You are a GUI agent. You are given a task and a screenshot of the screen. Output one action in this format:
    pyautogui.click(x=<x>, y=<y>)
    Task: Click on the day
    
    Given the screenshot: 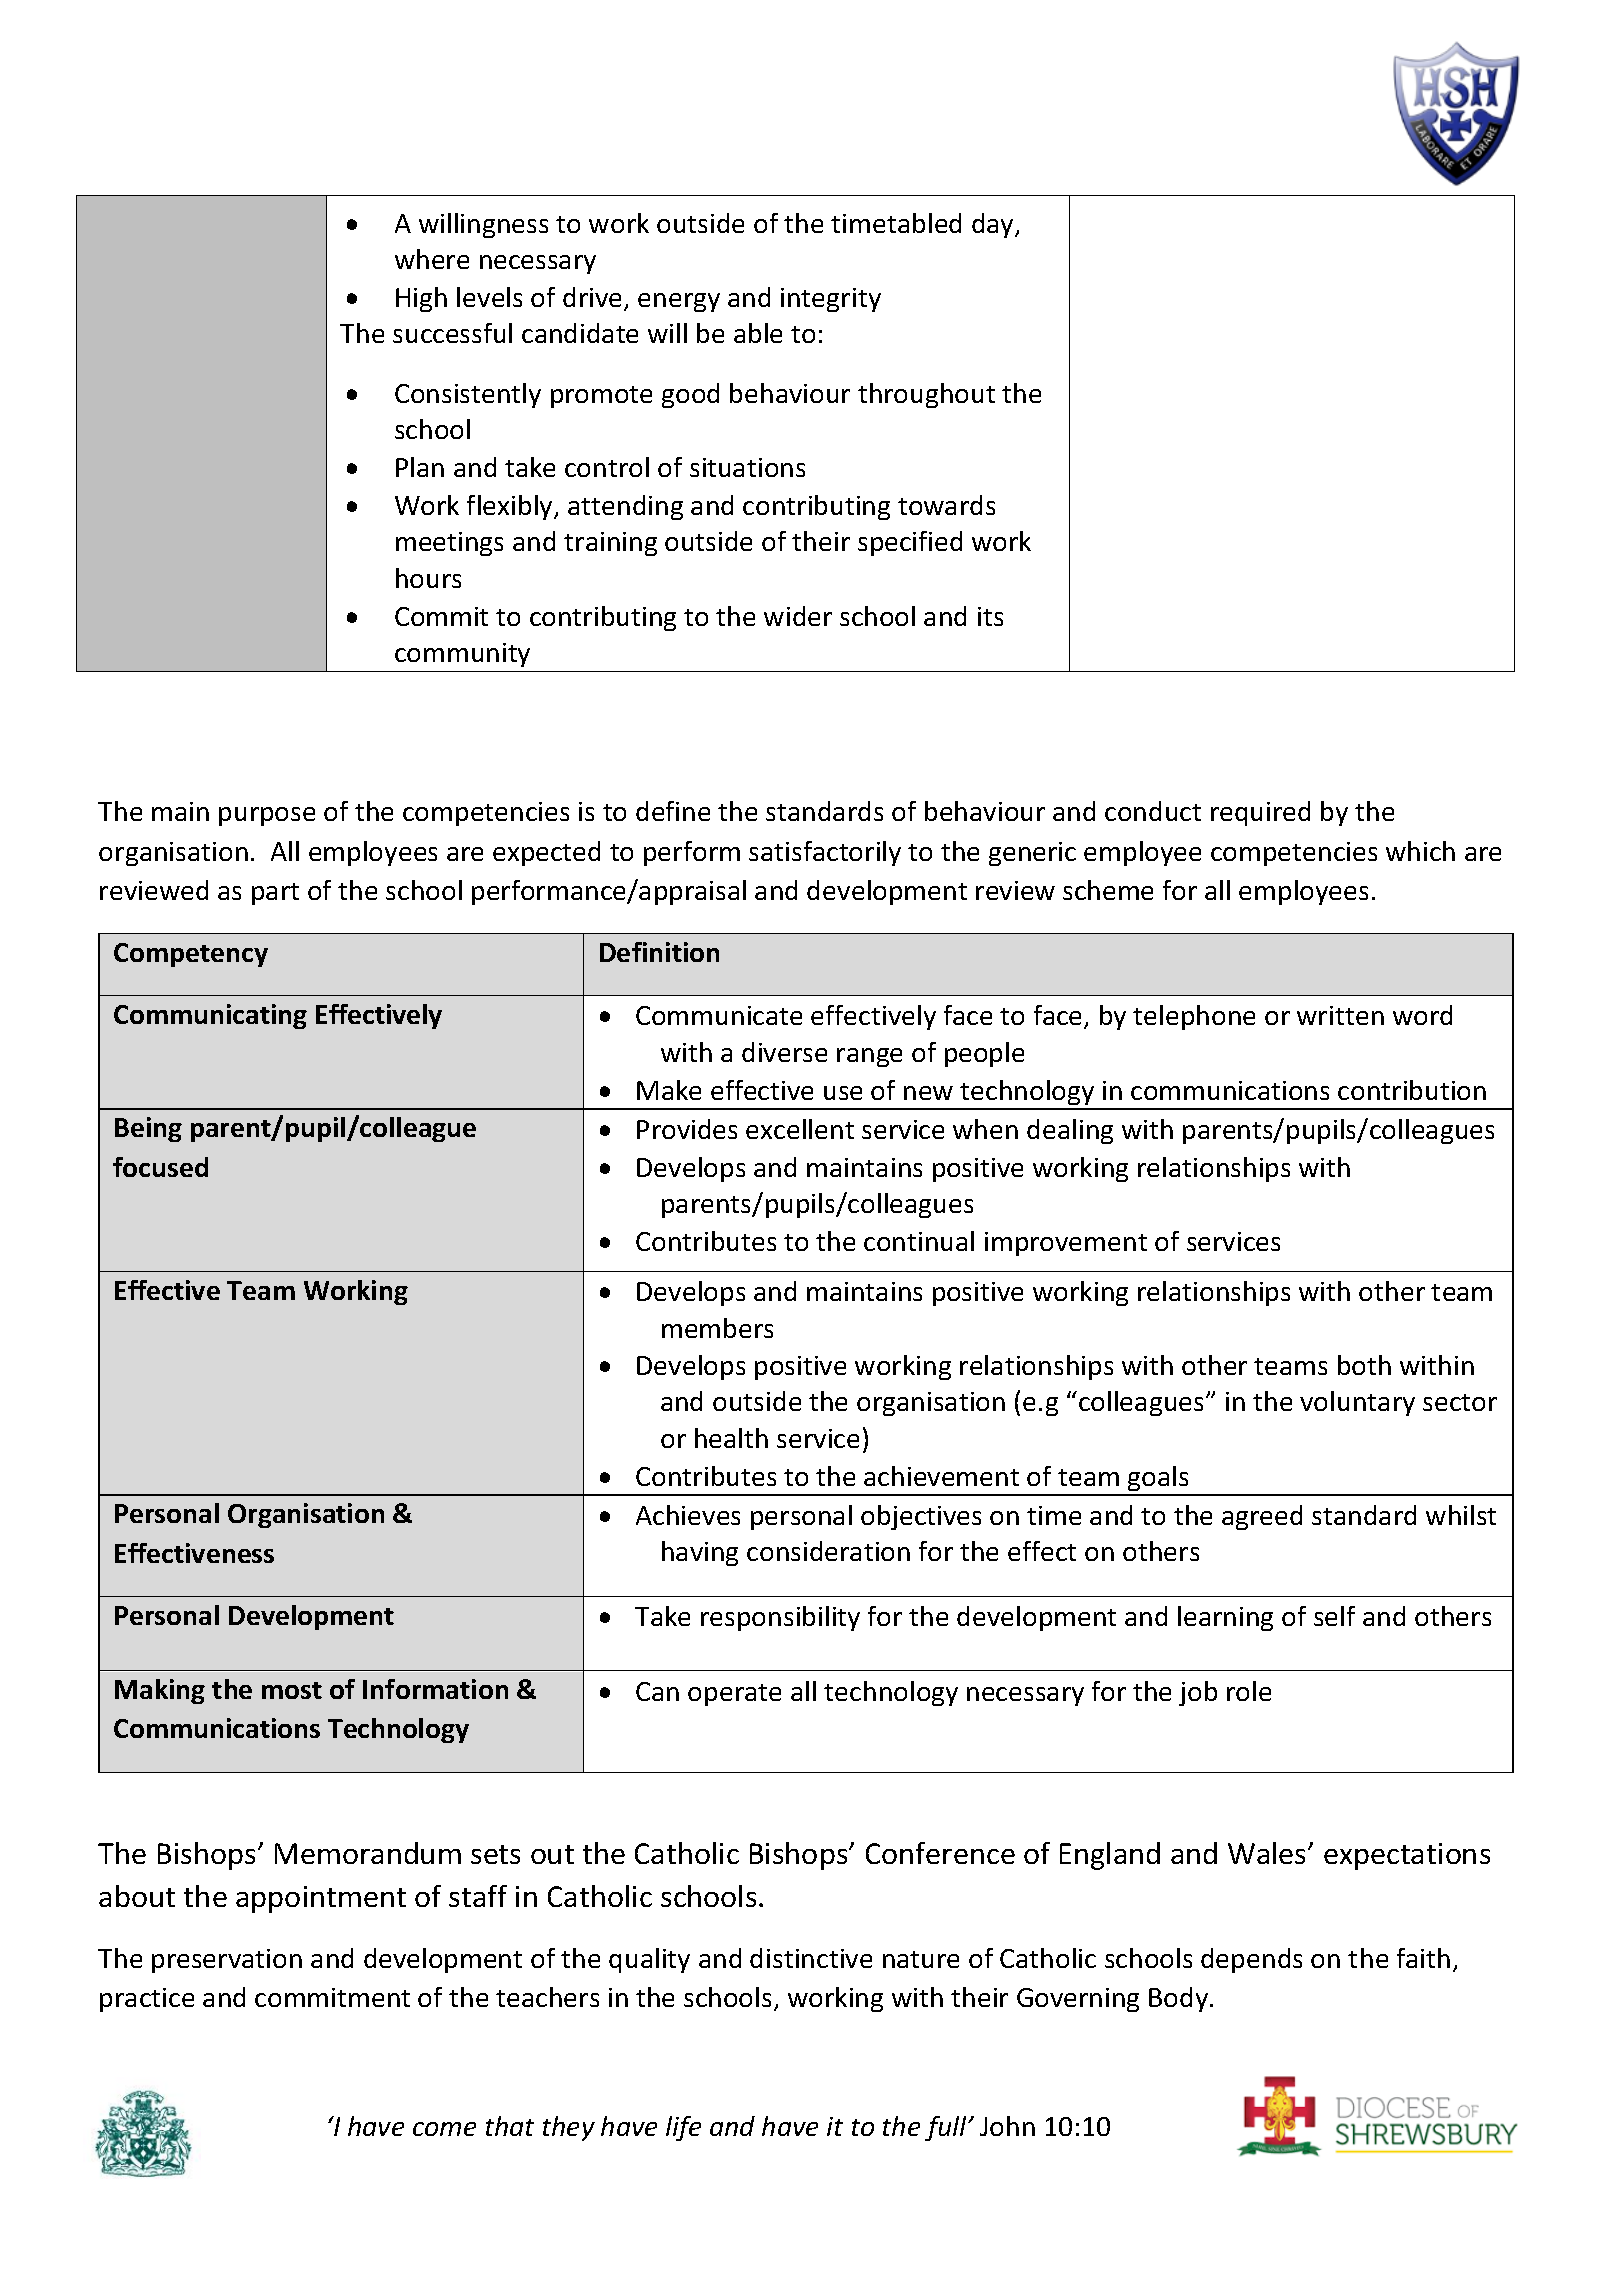 What is the action you would take?
    pyautogui.click(x=994, y=225)
